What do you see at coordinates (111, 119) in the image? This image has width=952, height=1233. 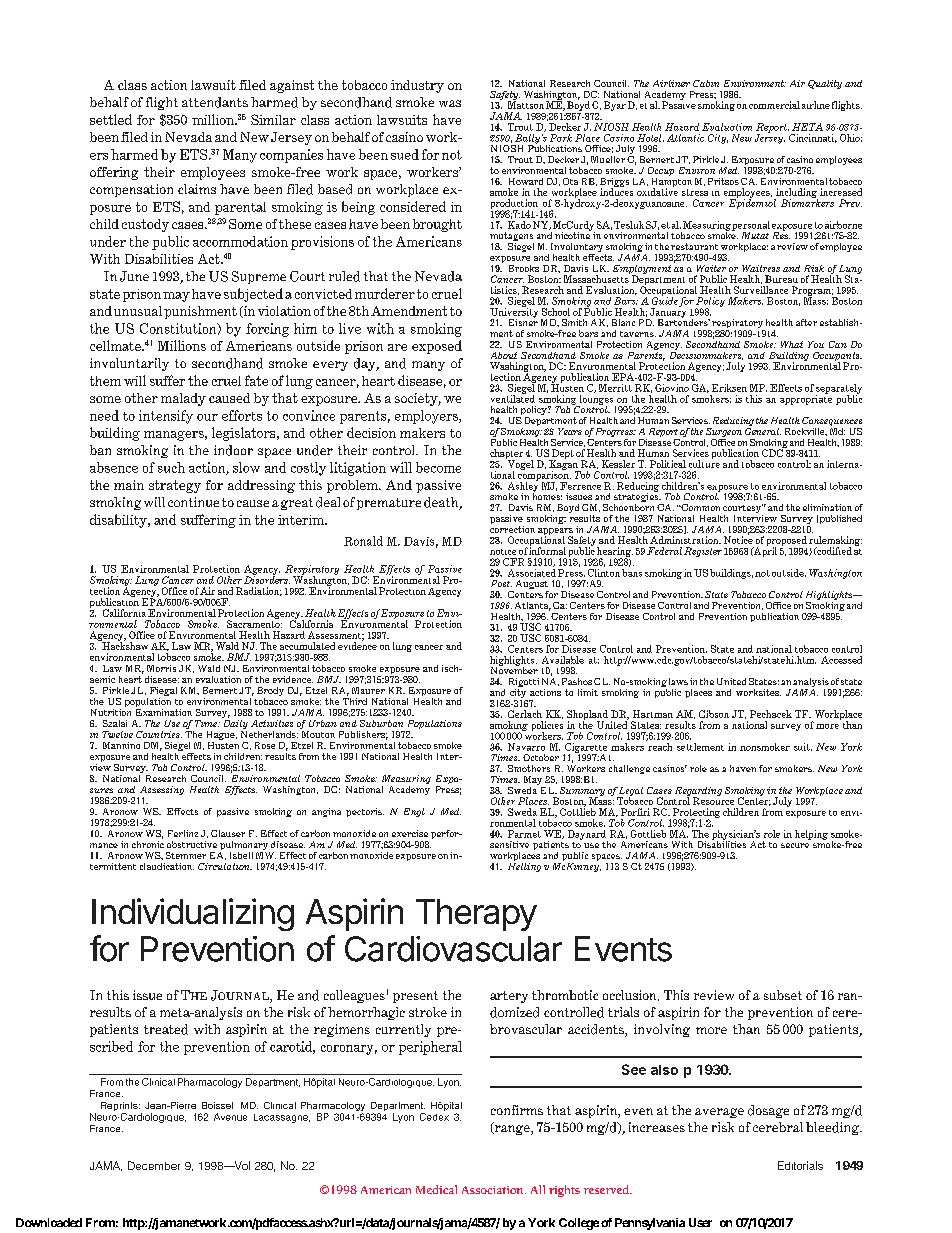 I see `settled` at bounding box center [111, 119].
